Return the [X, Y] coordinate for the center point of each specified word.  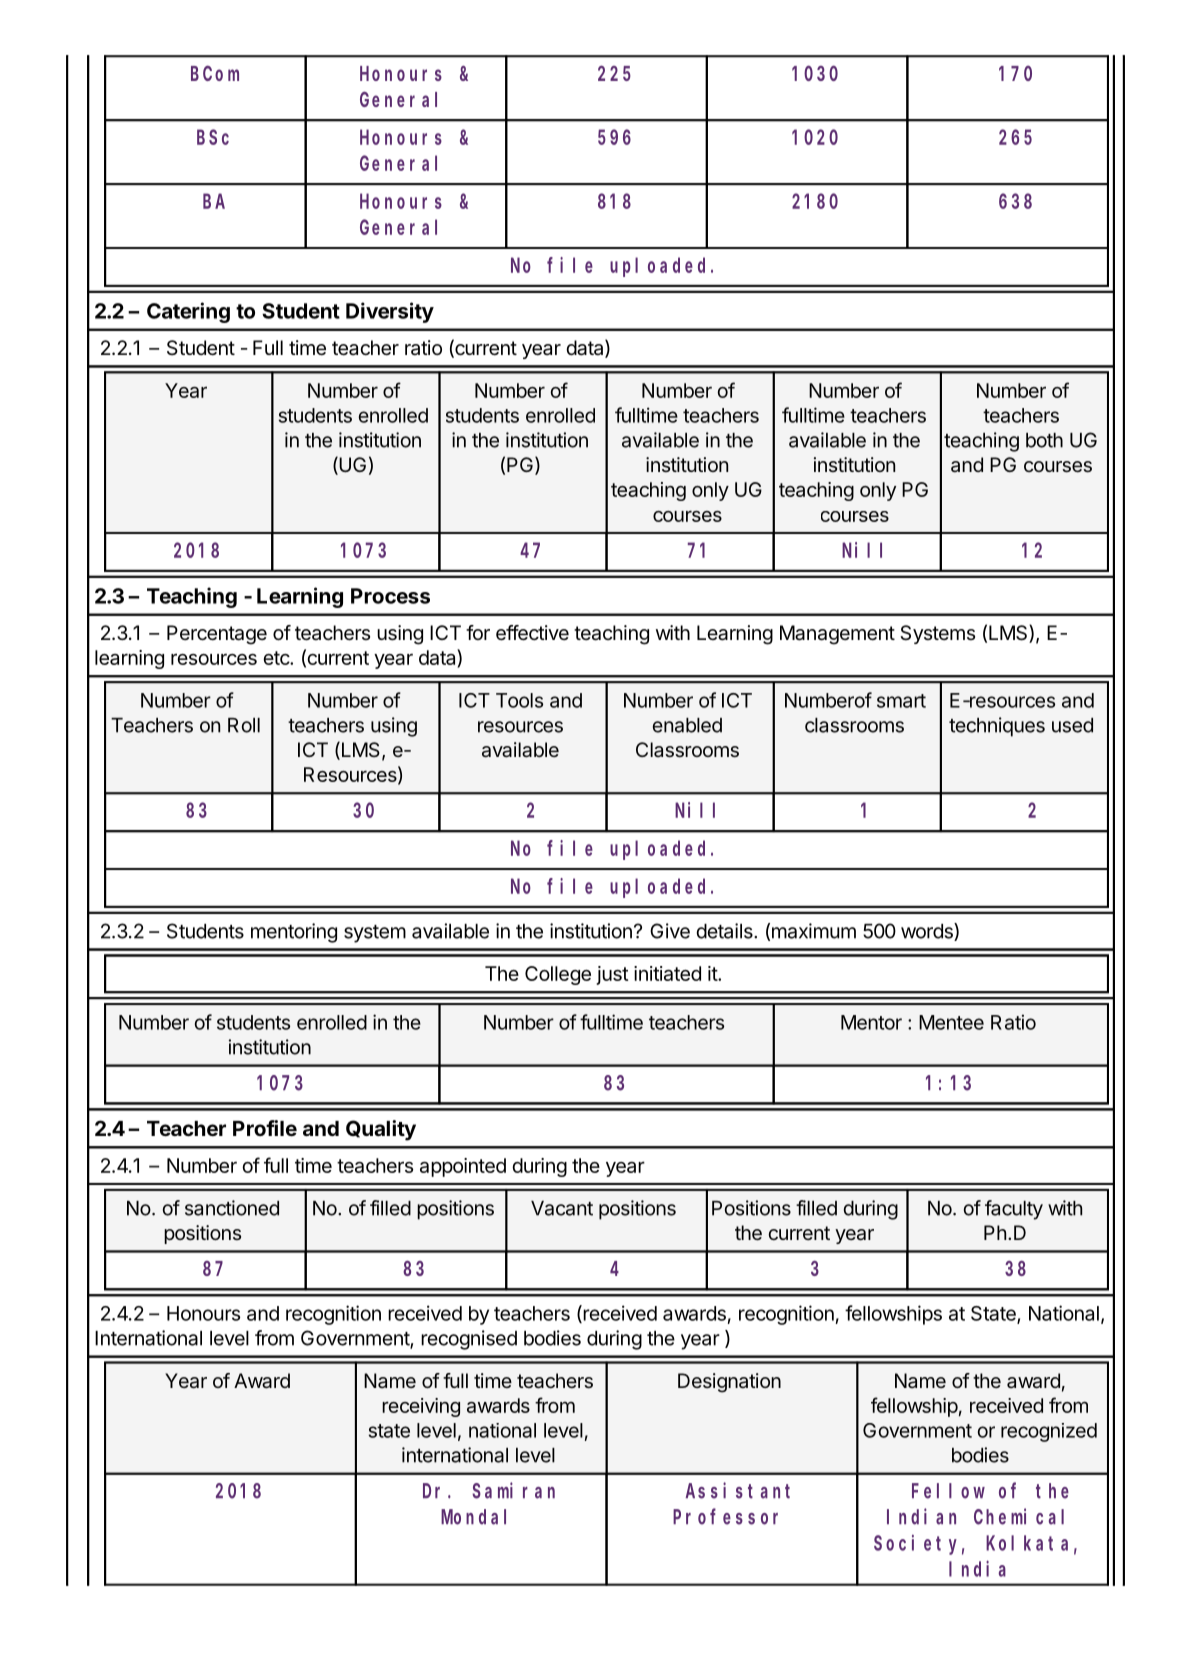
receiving [421, 1407]
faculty [1014, 1210]
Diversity [390, 312]
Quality [381, 1130]
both [1044, 440]
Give [670, 931]
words [928, 932]
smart [901, 701]
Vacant [562, 1208]
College [558, 975]
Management [837, 635]
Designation [729, 1383]
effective [532, 633]
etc [277, 658]
